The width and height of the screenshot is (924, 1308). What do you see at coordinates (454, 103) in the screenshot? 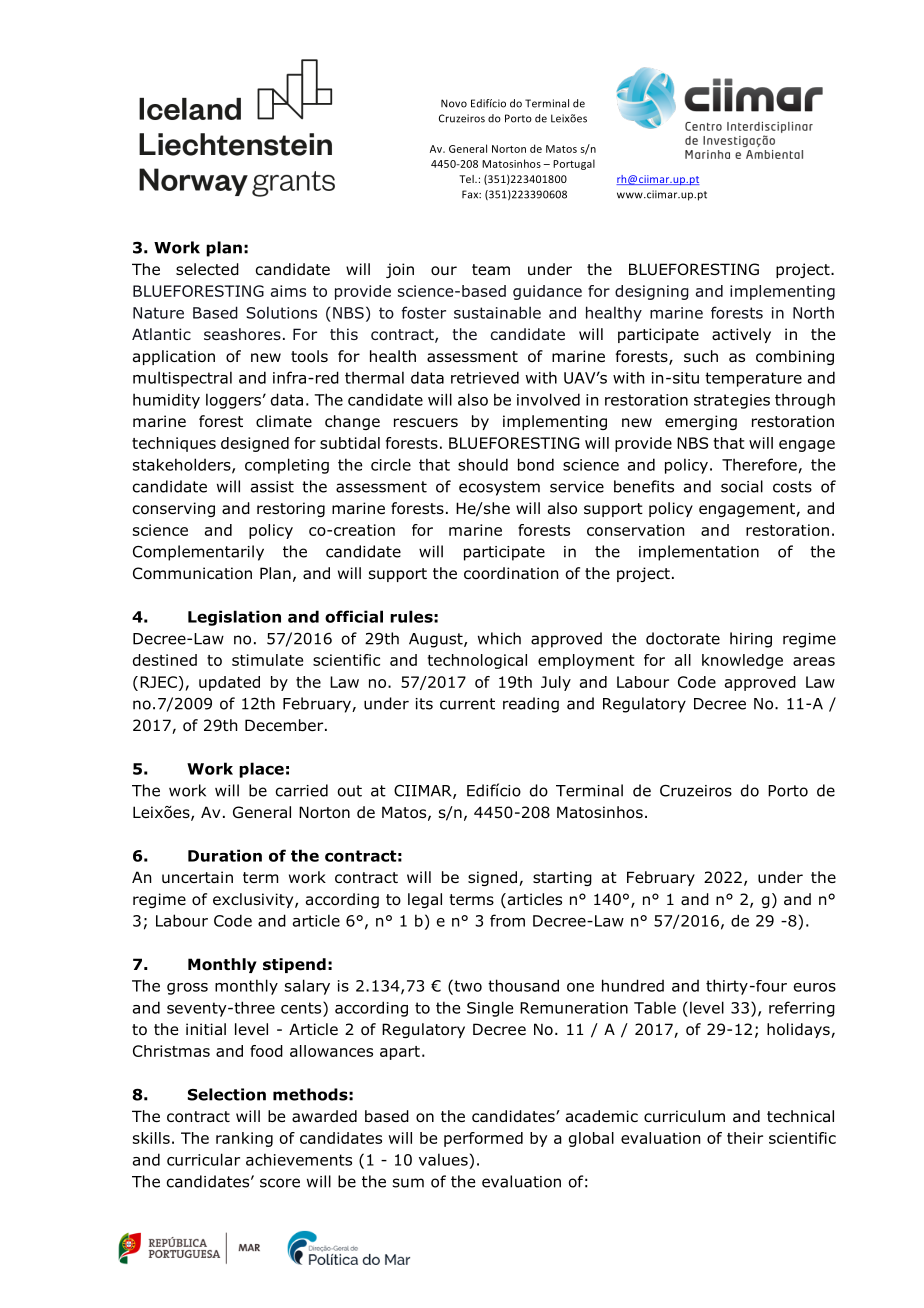
I see `Novo` at bounding box center [454, 103].
